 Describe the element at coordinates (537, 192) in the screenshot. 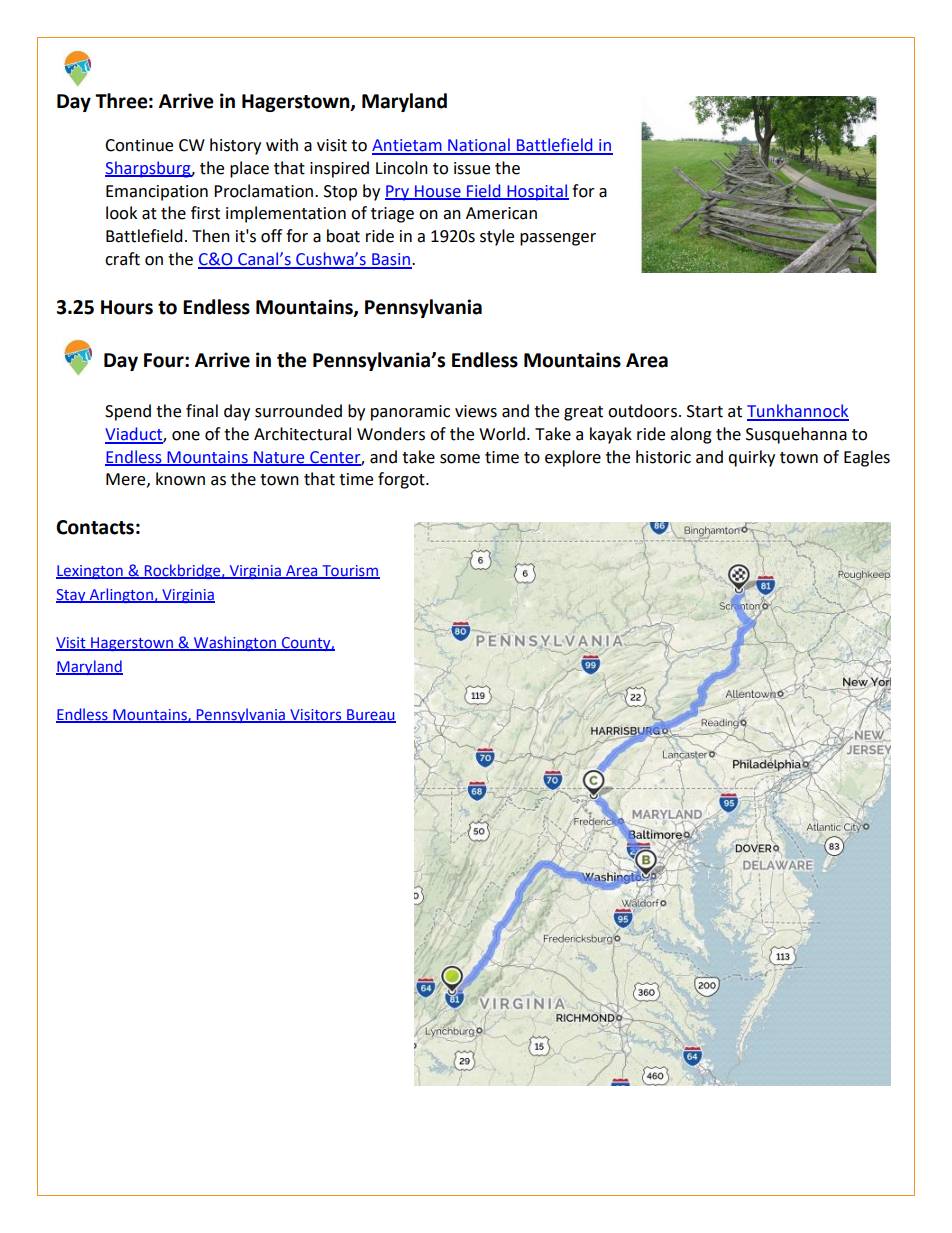

I see `Hospital` at that location.
